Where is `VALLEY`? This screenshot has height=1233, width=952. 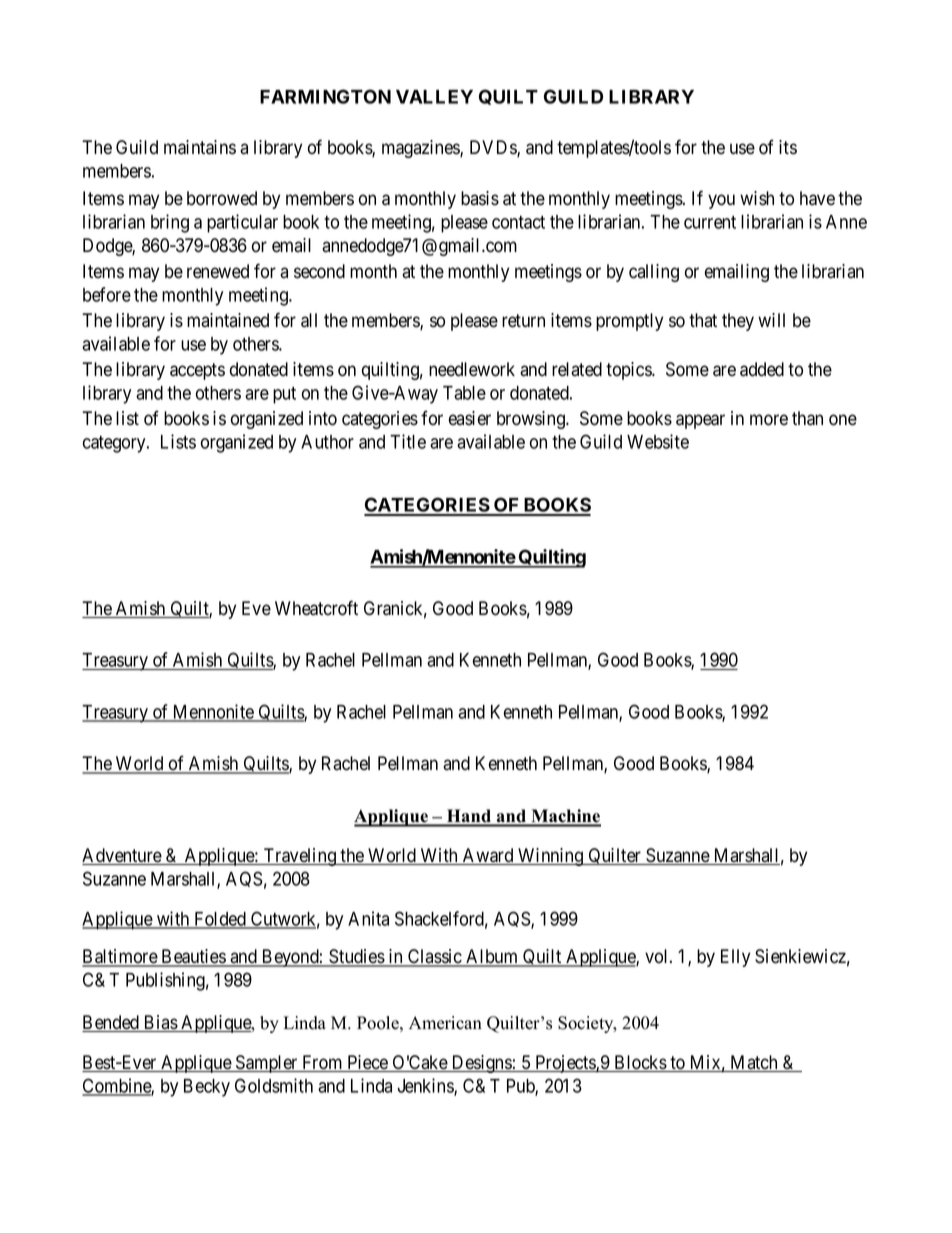
VALLEY is located at coordinates (434, 97).
